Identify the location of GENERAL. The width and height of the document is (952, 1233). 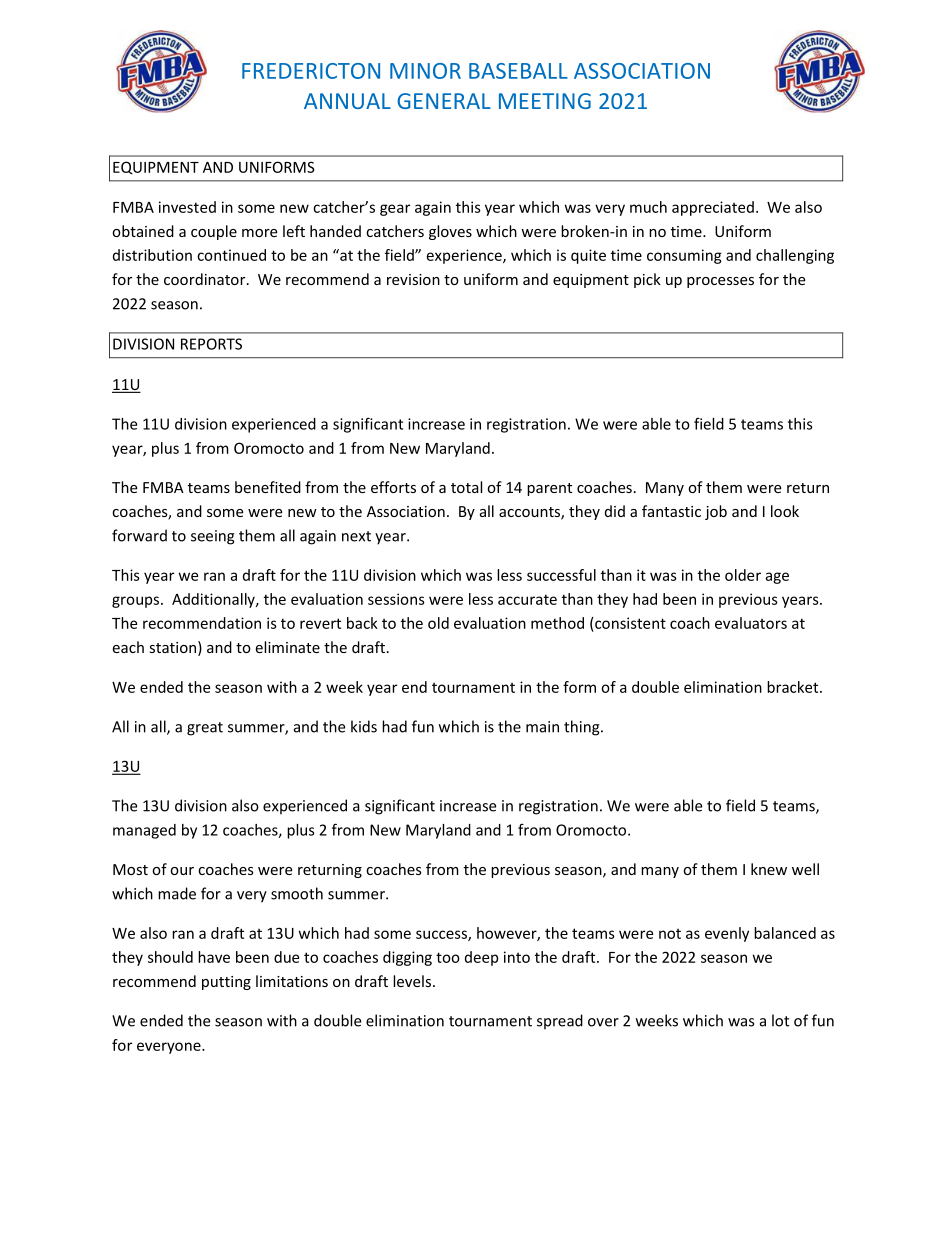
(444, 101).
